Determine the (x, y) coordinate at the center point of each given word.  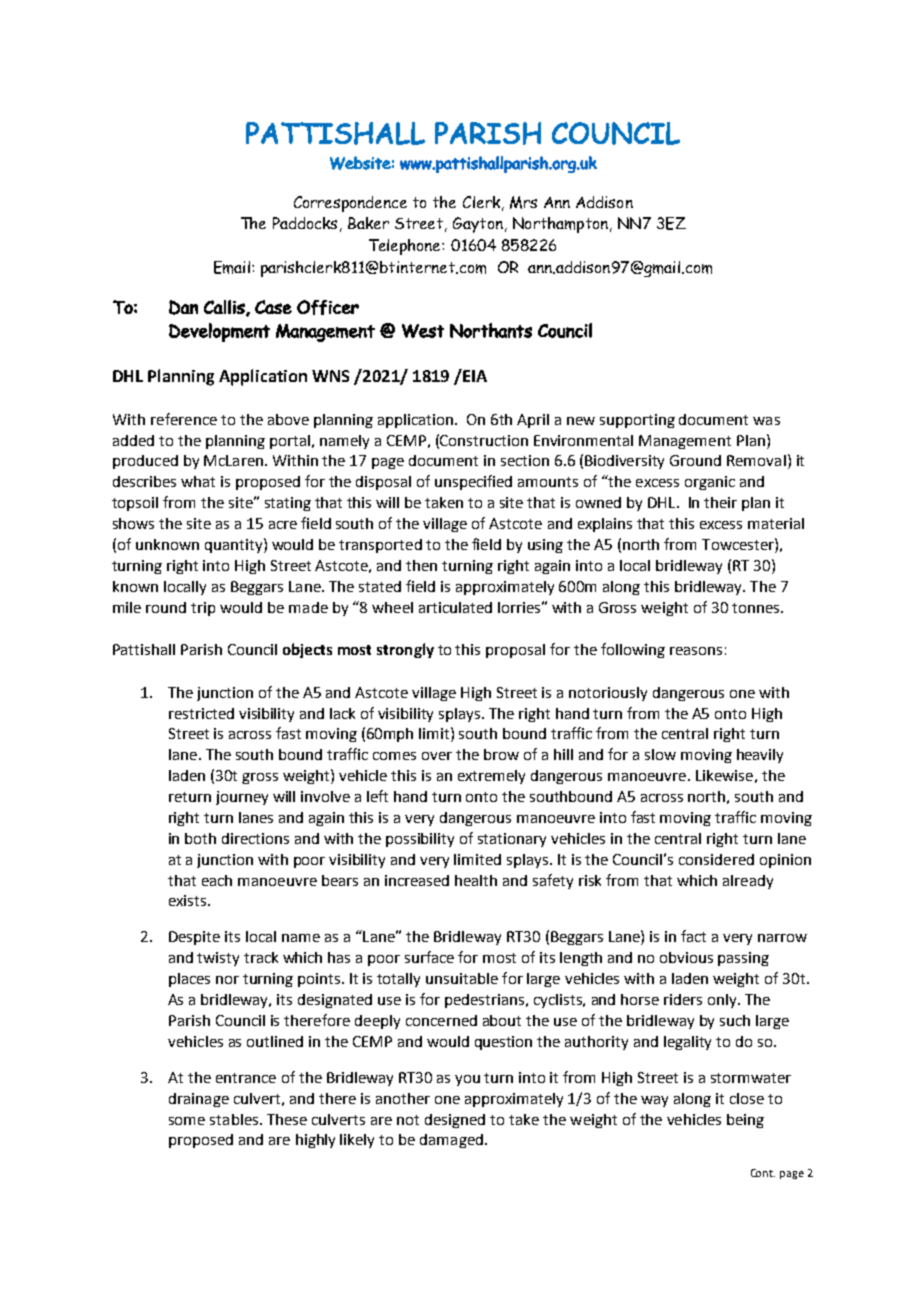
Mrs (523, 202)
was (766, 421)
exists (189, 900)
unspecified (473, 482)
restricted (201, 713)
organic (710, 483)
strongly (405, 650)
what (198, 481)
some (187, 1121)
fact (693, 936)
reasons (696, 651)
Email (232, 267)
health (476, 880)
